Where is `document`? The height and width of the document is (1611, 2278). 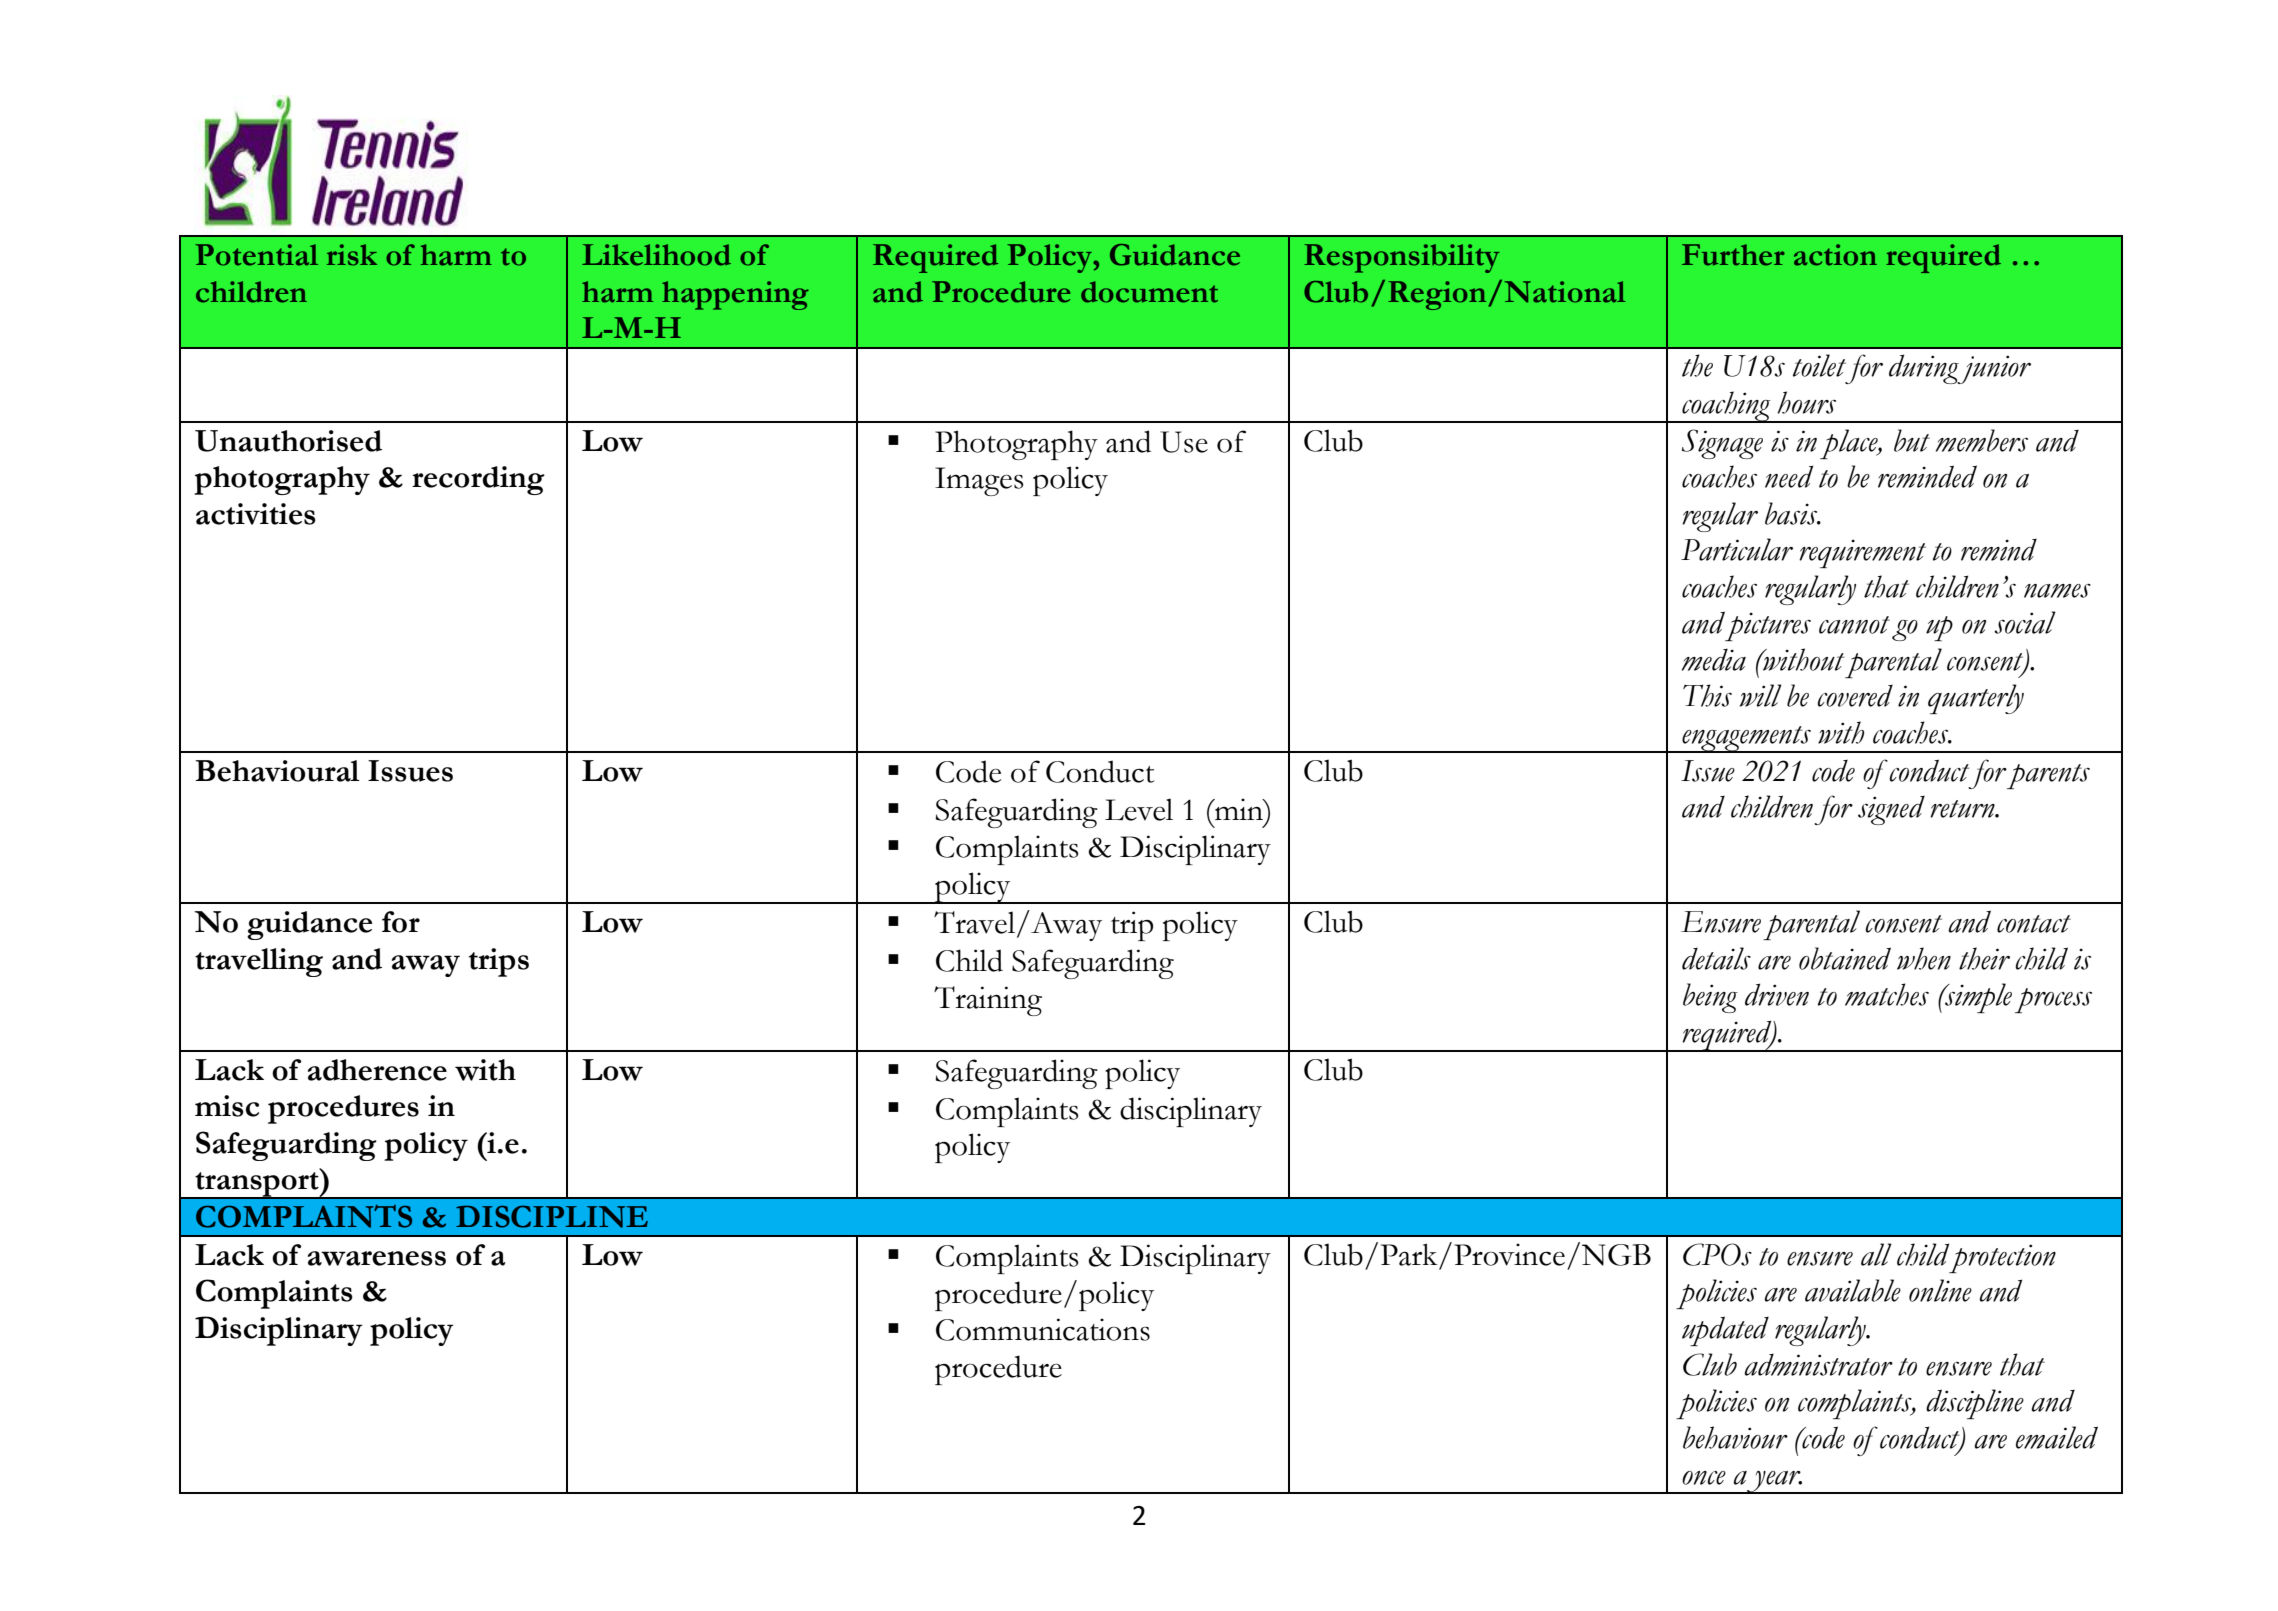 document is located at coordinates (1149, 292).
